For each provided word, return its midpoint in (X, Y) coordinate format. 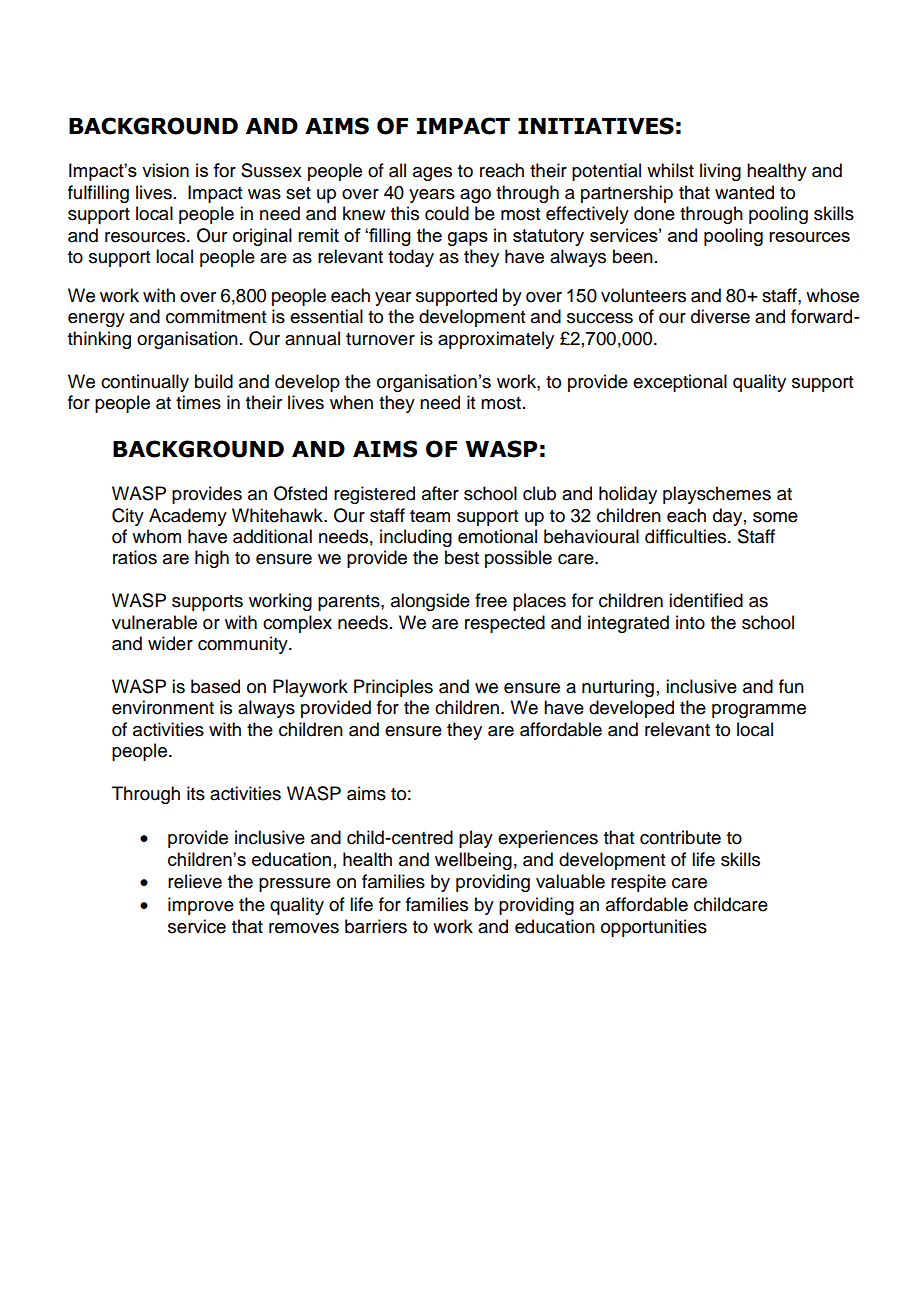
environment (163, 707)
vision (165, 170)
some (775, 517)
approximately (496, 340)
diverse (720, 316)
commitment (216, 316)
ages (432, 174)
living (720, 172)
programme (759, 711)
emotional (497, 536)
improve (201, 906)
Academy (188, 517)
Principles (393, 688)
